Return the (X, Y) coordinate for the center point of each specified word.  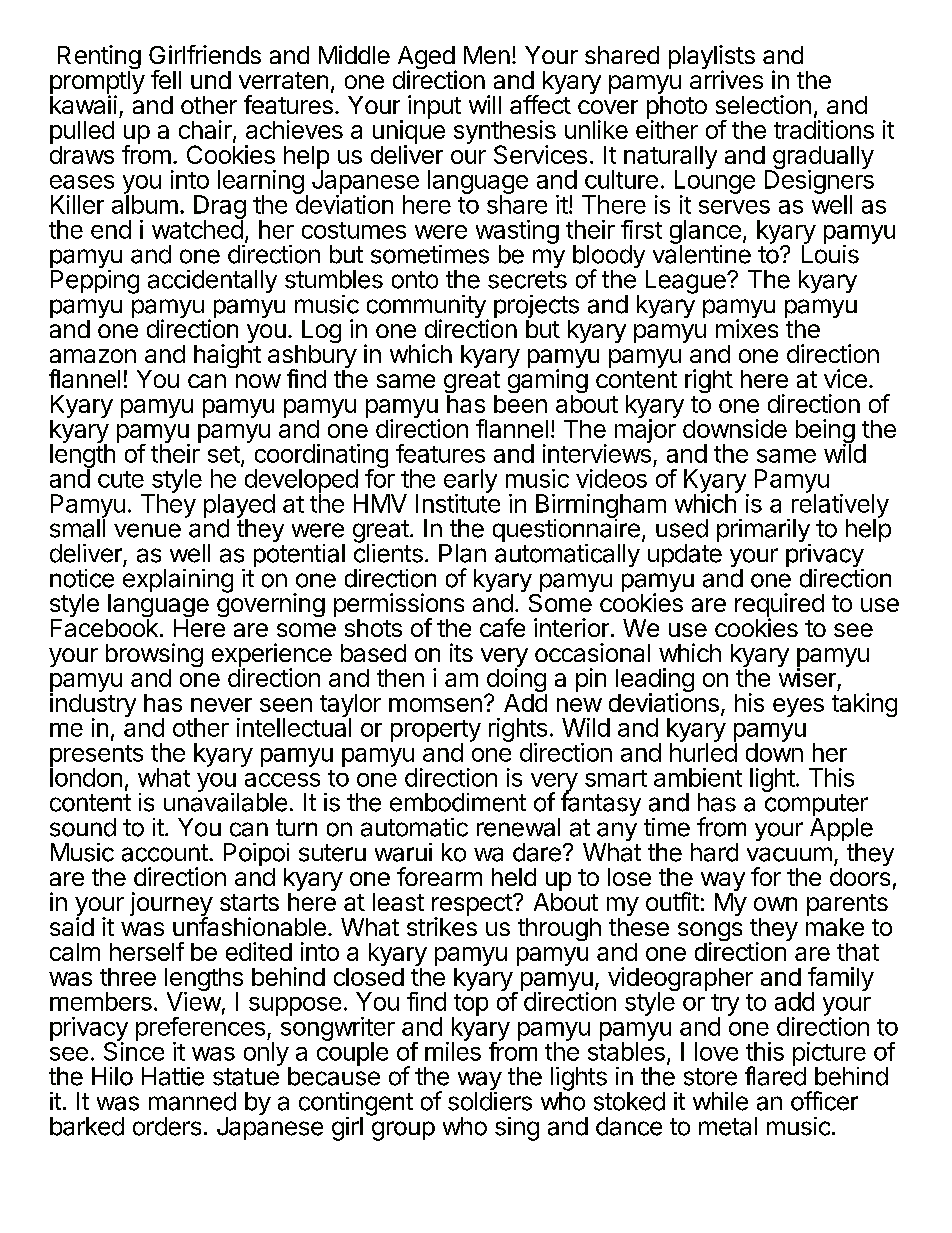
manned (192, 1101)
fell (166, 79)
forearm (439, 876)
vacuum (789, 854)
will (485, 104)
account (166, 853)
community (427, 308)
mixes (747, 328)
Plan (462, 553)
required (779, 606)
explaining (178, 581)
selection (763, 104)
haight (227, 356)
